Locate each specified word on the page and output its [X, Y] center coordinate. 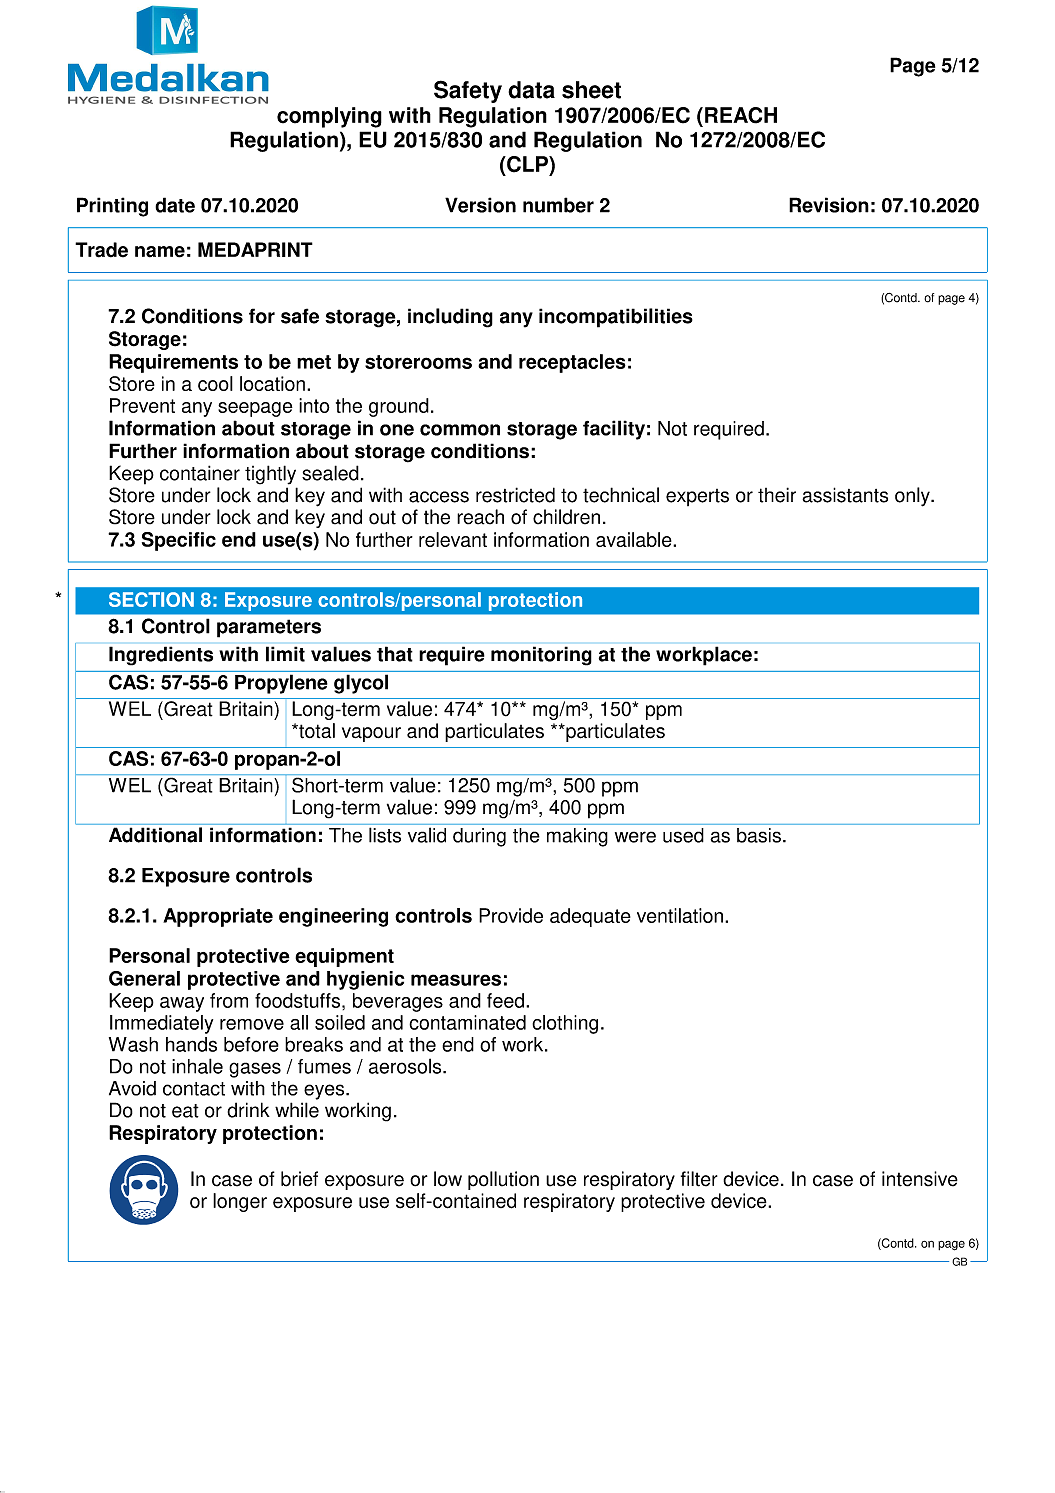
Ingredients [161, 656]
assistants [845, 495]
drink [248, 1110]
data [531, 90]
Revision [829, 205]
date [175, 205]
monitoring [541, 656]
